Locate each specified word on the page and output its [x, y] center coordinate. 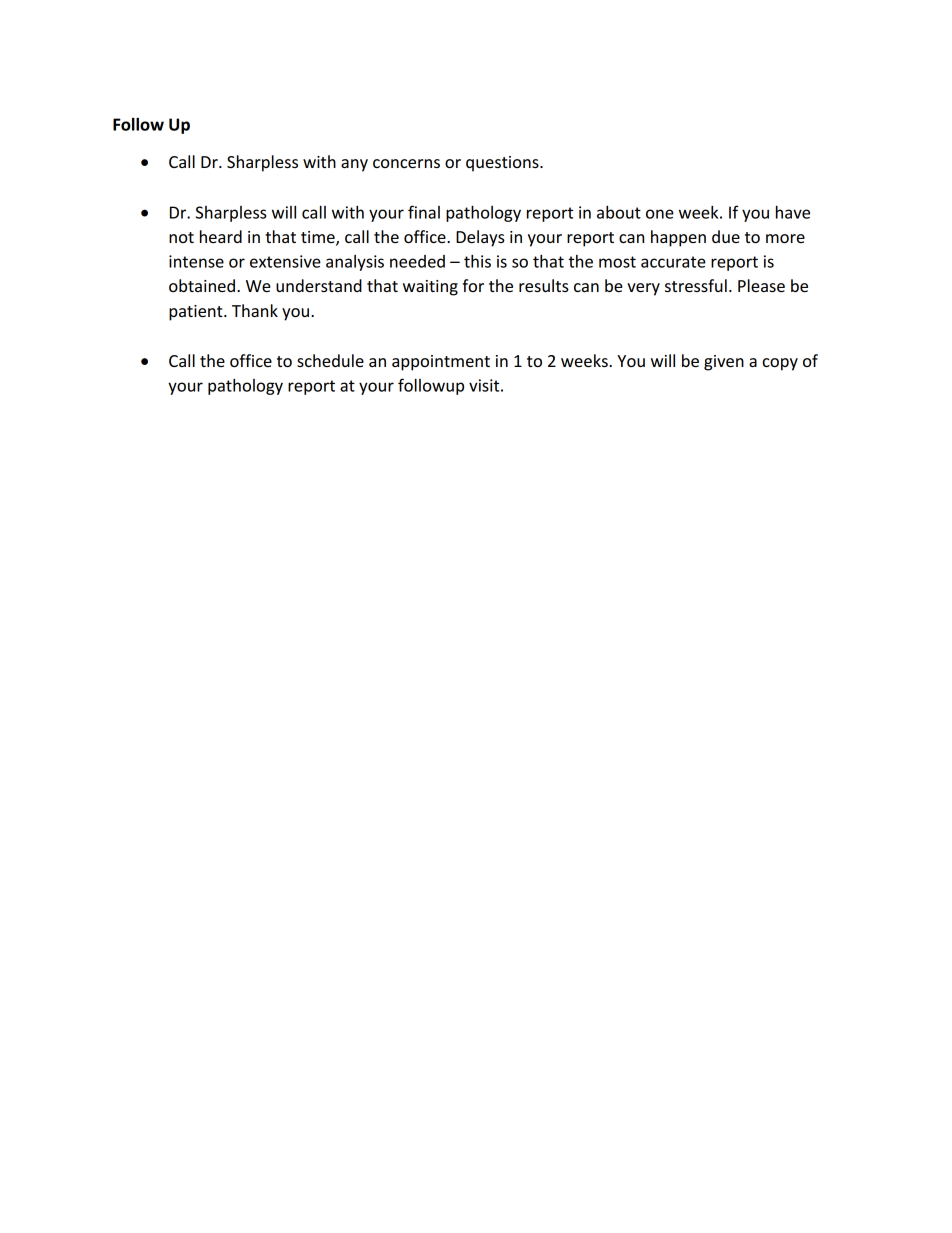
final [424, 212]
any [354, 165]
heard [221, 236]
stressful [696, 285]
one [660, 214]
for [473, 285]
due [726, 236]
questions [503, 164]
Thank [255, 310]
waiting [430, 288]
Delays [480, 238]
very [643, 289]
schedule [330, 360]
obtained [203, 285]
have [793, 212]
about [619, 212]
